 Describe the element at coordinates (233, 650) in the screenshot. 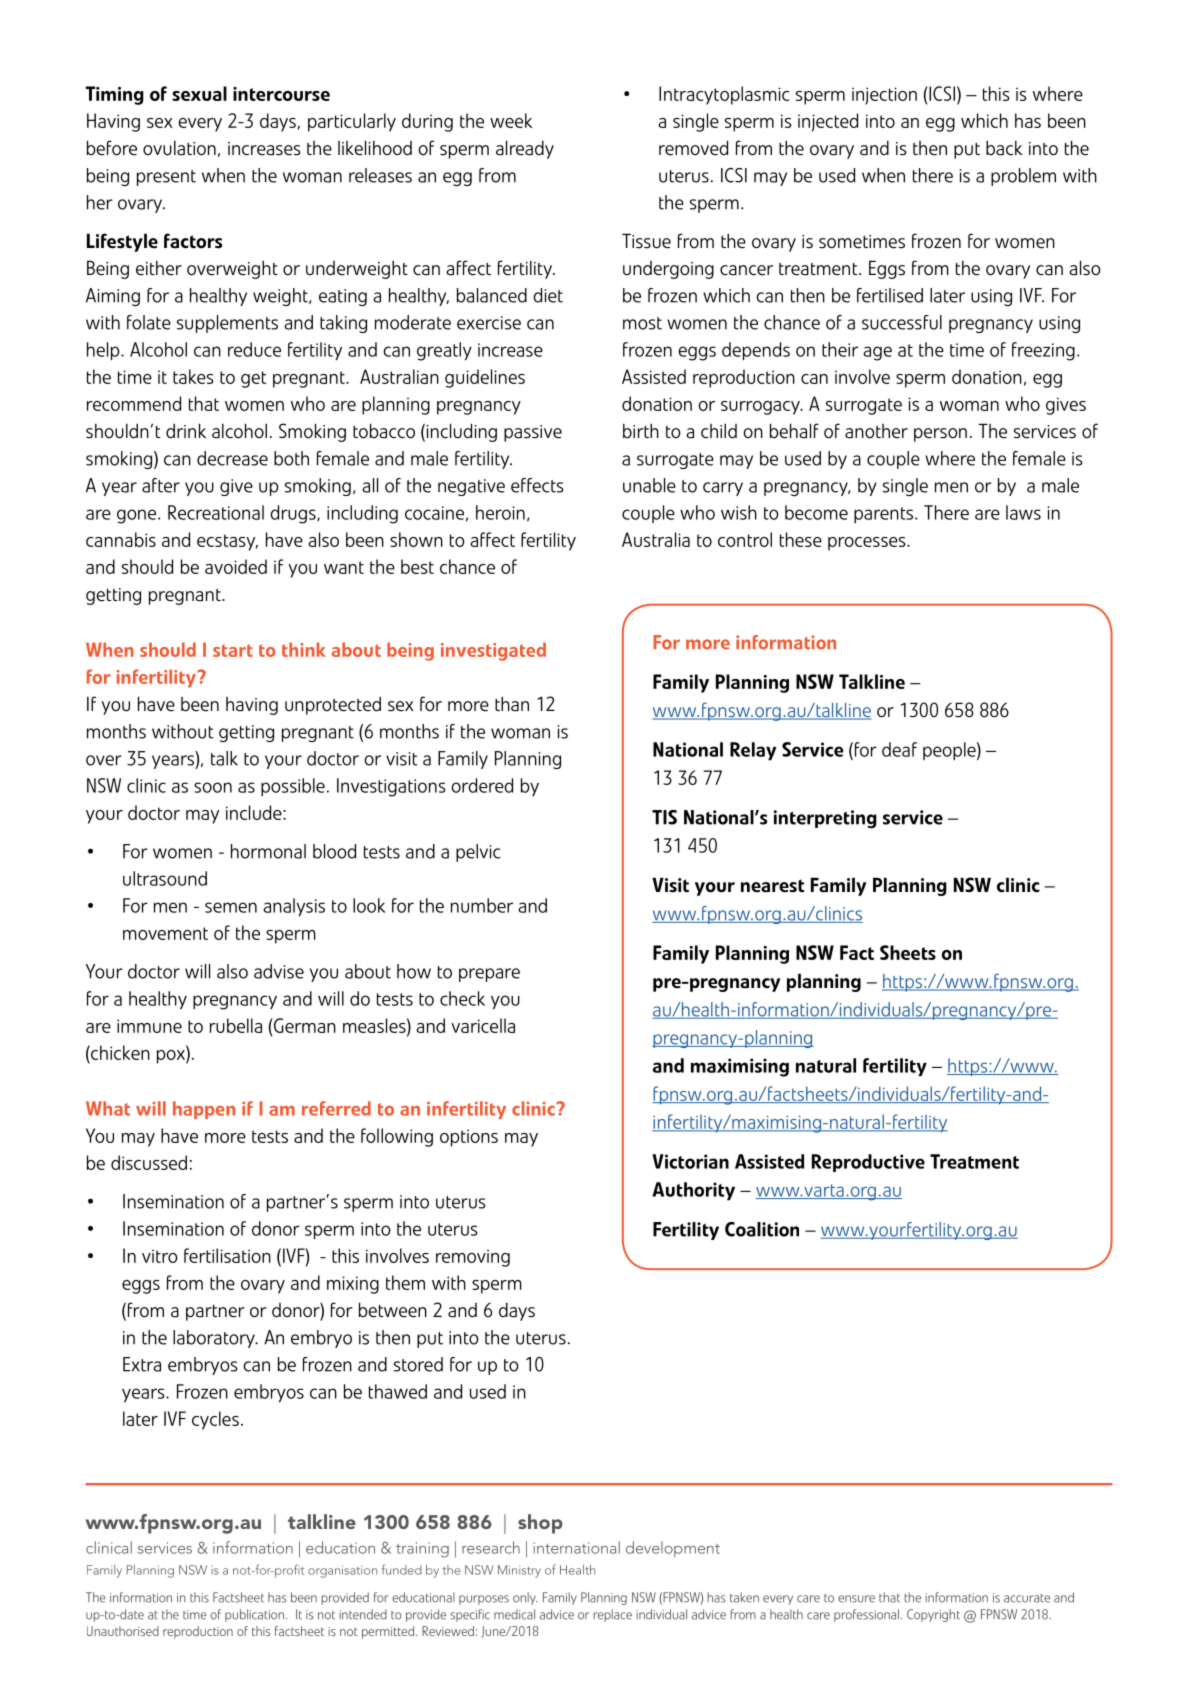

I see `start` at that location.
